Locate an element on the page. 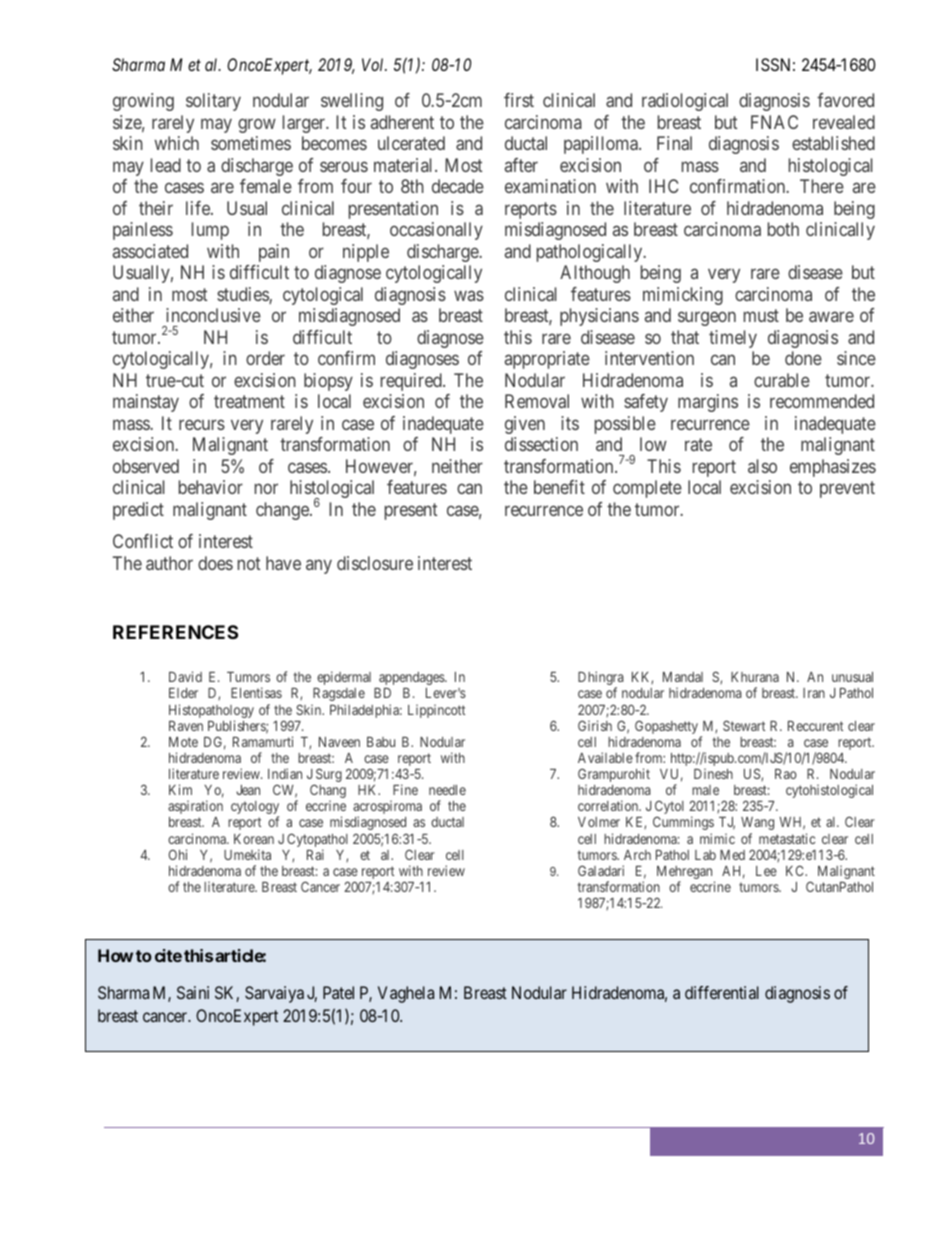 This page has height=1233, width=952. Lippincott is located at coordinates (436, 711).
